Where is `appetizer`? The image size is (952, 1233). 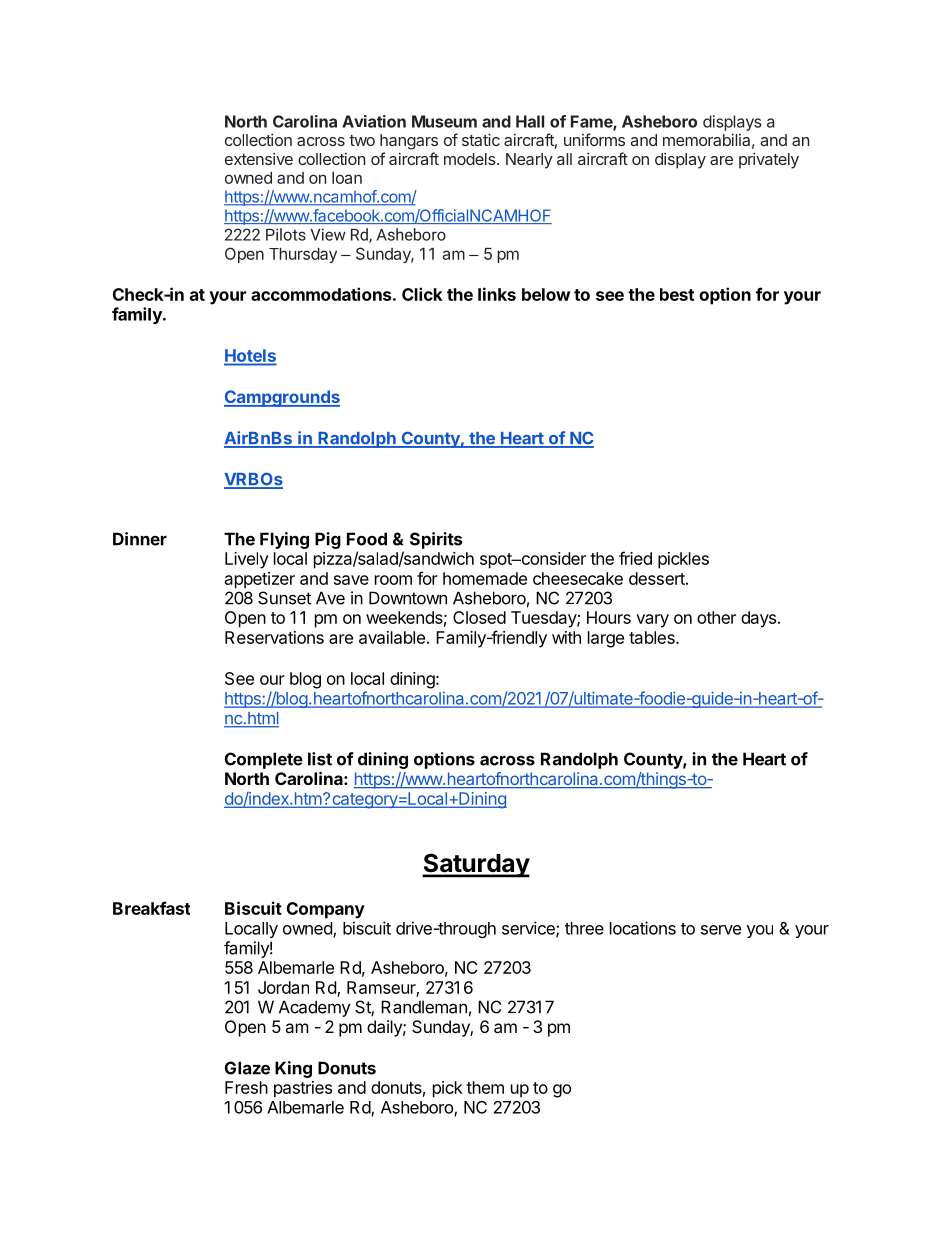
appetizer is located at coordinates (260, 580).
